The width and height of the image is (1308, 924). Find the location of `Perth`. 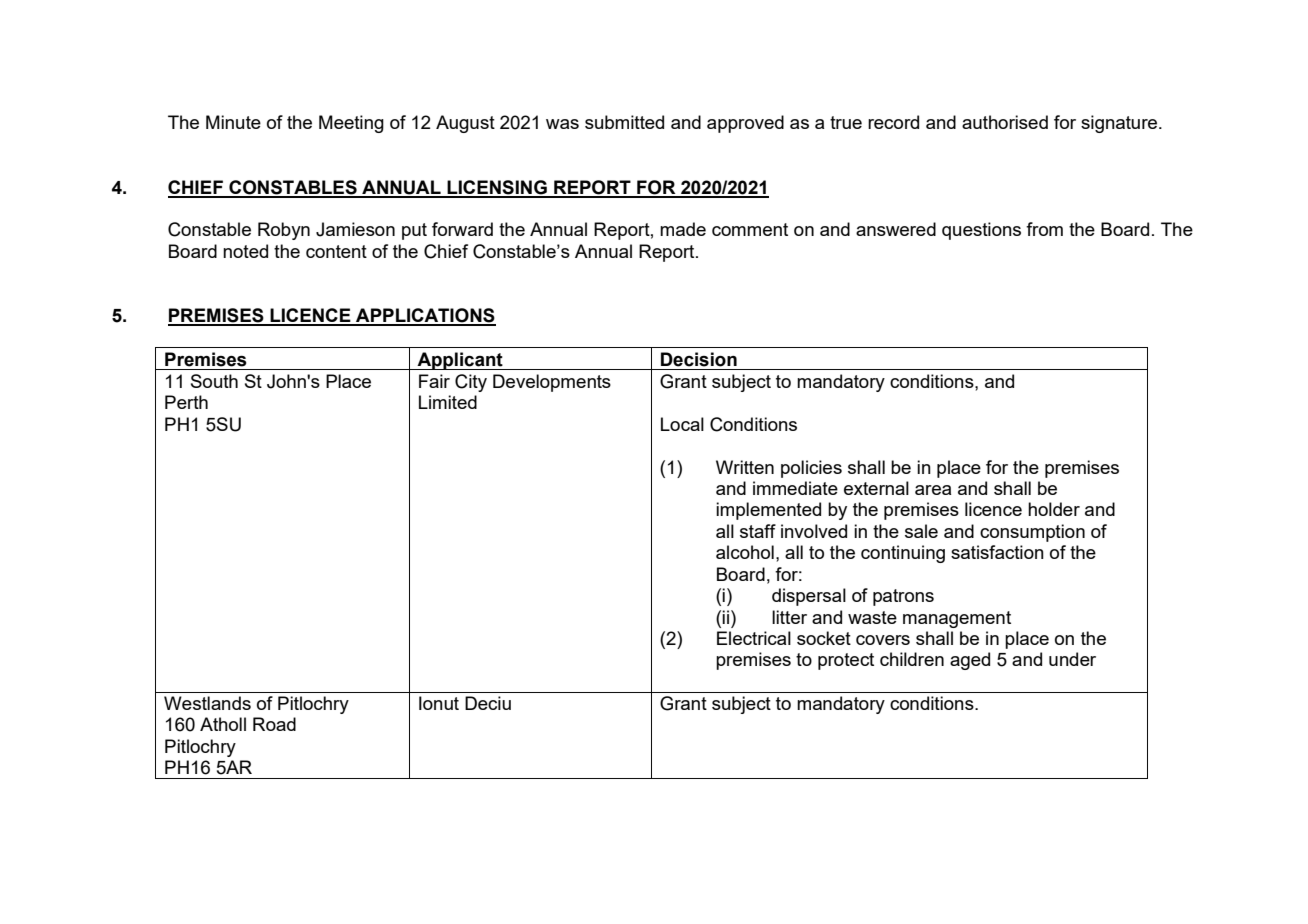

Perth is located at coordinates (186, 402).
